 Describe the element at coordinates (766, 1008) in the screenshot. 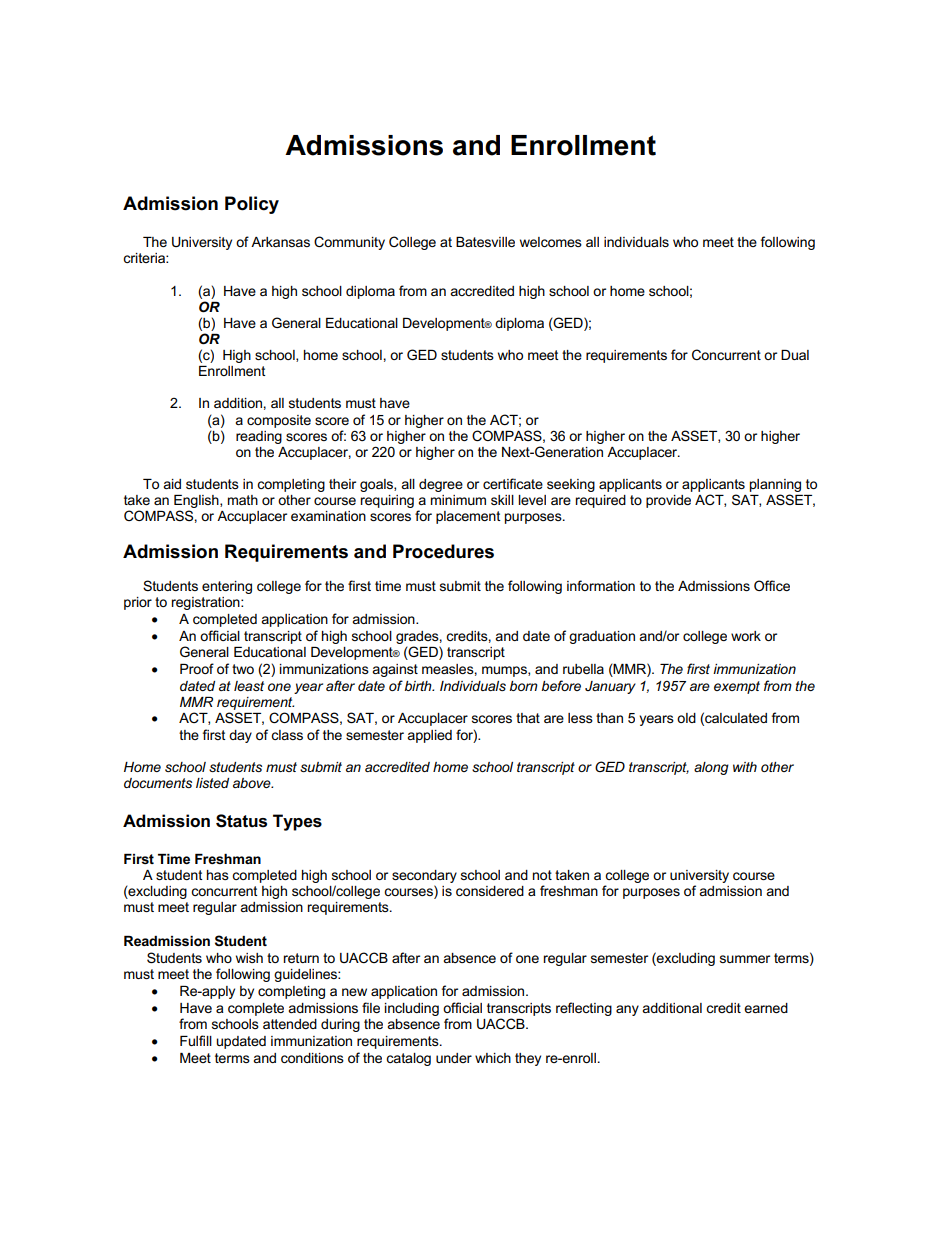

I see `earned` at that location.
